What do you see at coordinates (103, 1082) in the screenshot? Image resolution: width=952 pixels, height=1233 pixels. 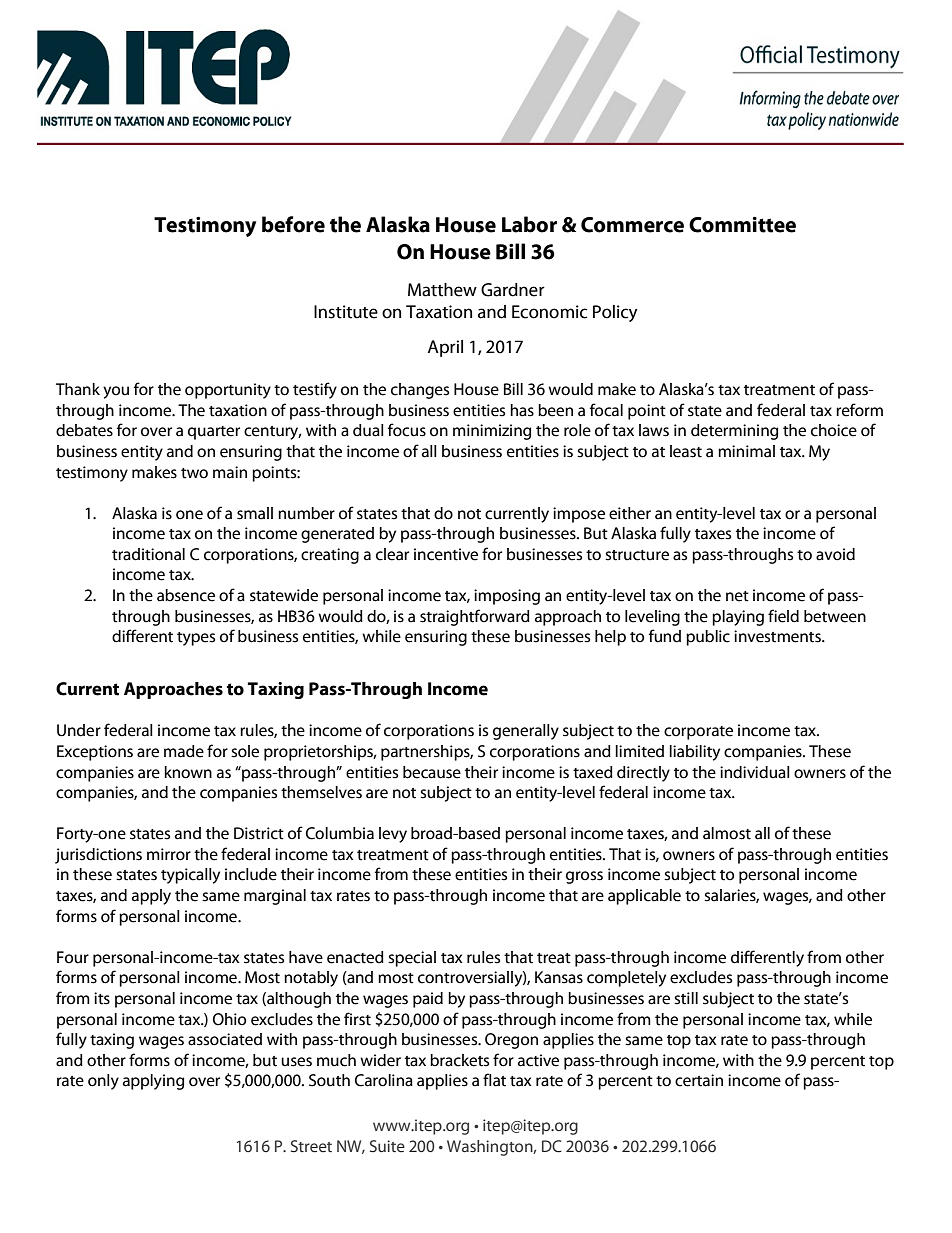 I see `only` at bounding box center [103, 1082].
